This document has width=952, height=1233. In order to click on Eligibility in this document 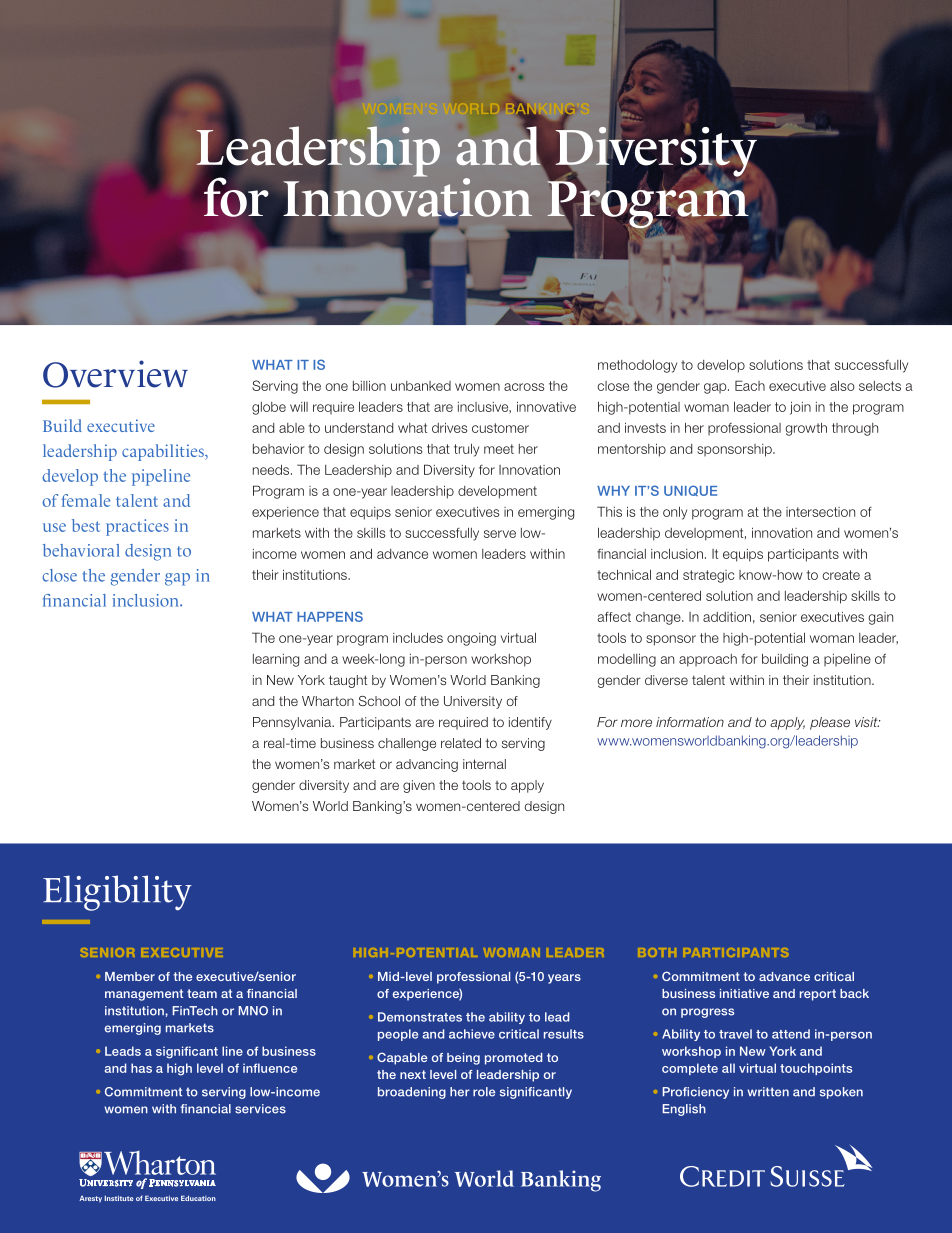, I will do `click(117, 893)`.
